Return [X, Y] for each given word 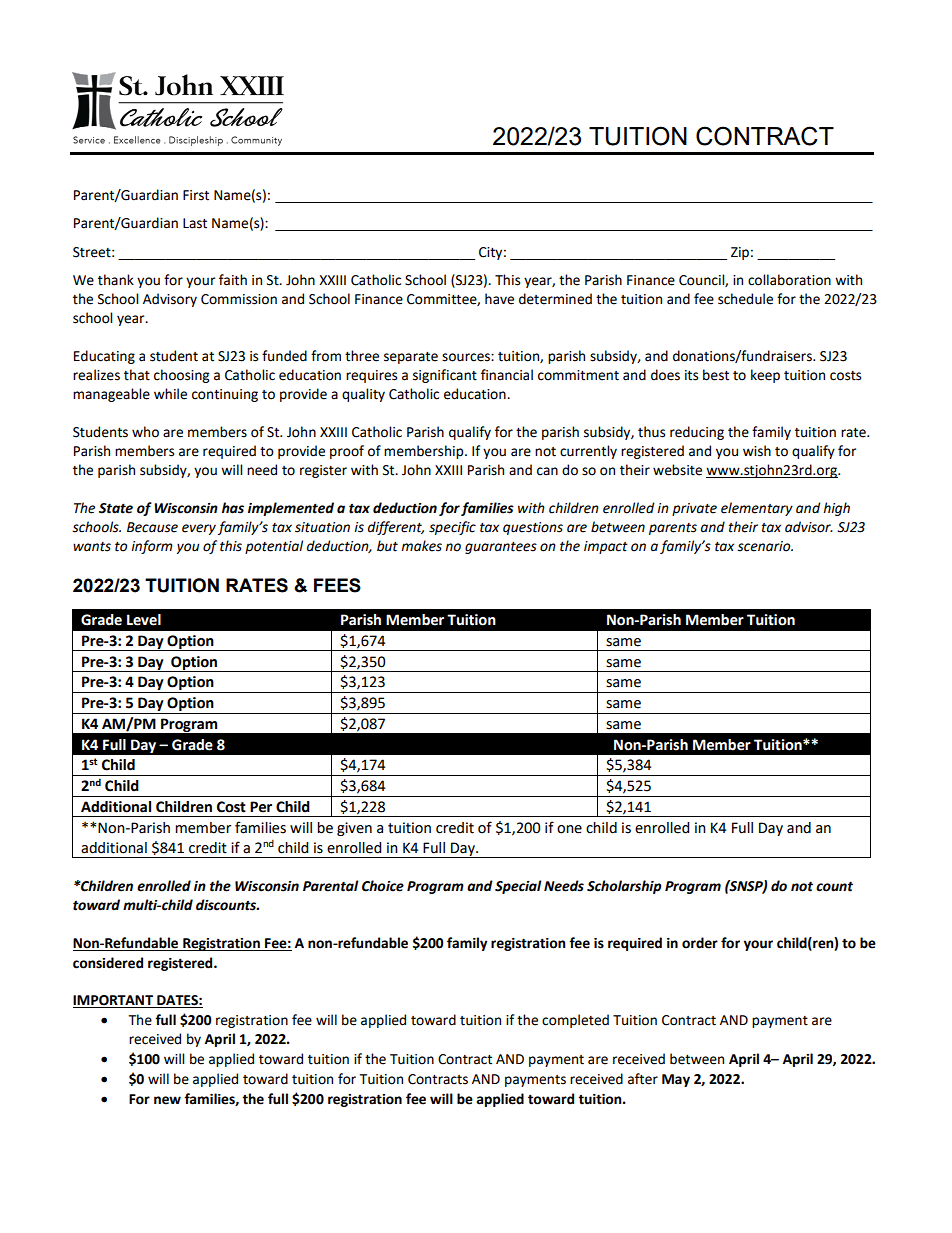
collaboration [789, 280]
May [676, 1080]
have [499, 299]
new [167, 1100]
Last [195, 223]
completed [575, 1021]
